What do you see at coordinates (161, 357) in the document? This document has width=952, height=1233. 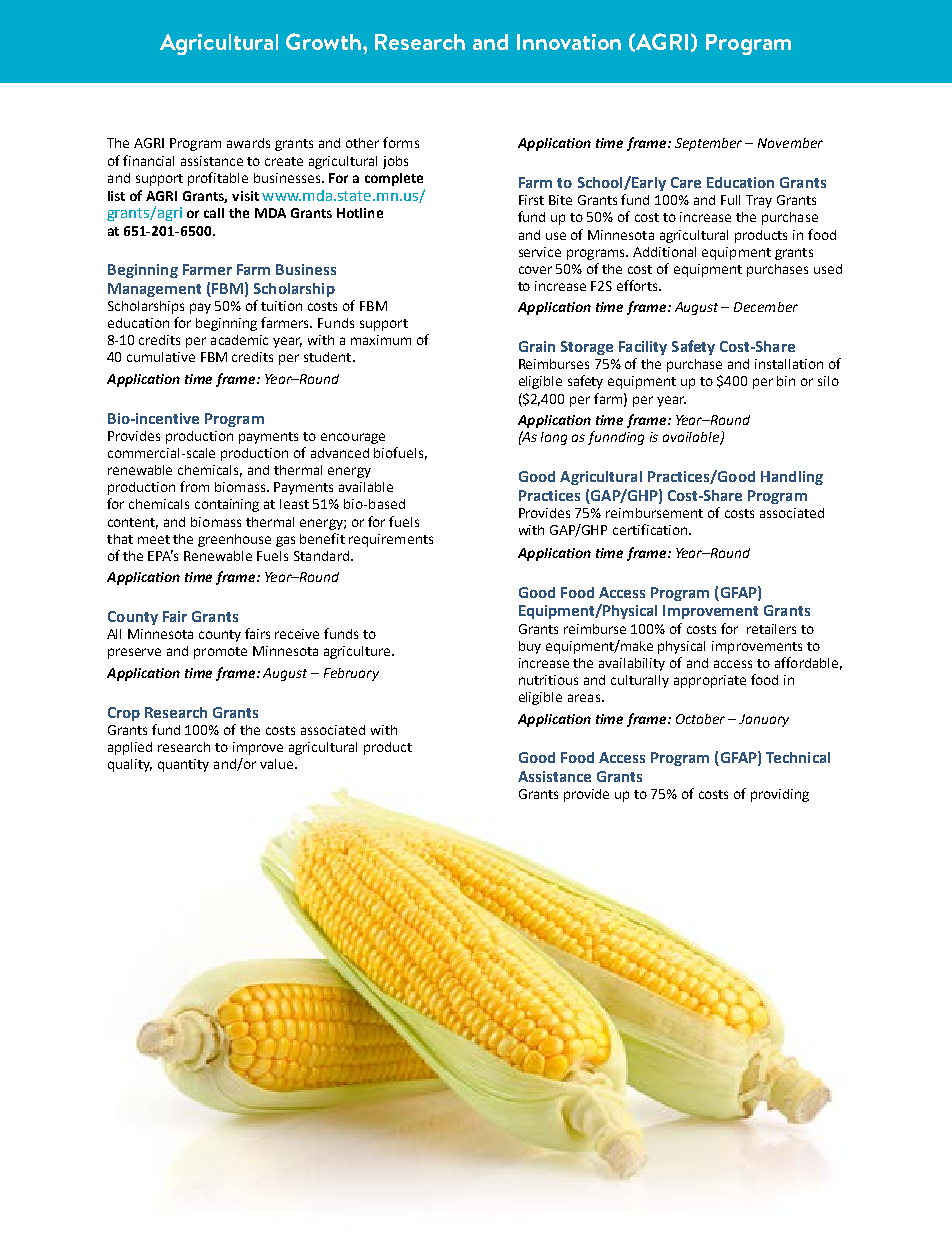 I see `cumulative` at bounding box center [161, 357].
